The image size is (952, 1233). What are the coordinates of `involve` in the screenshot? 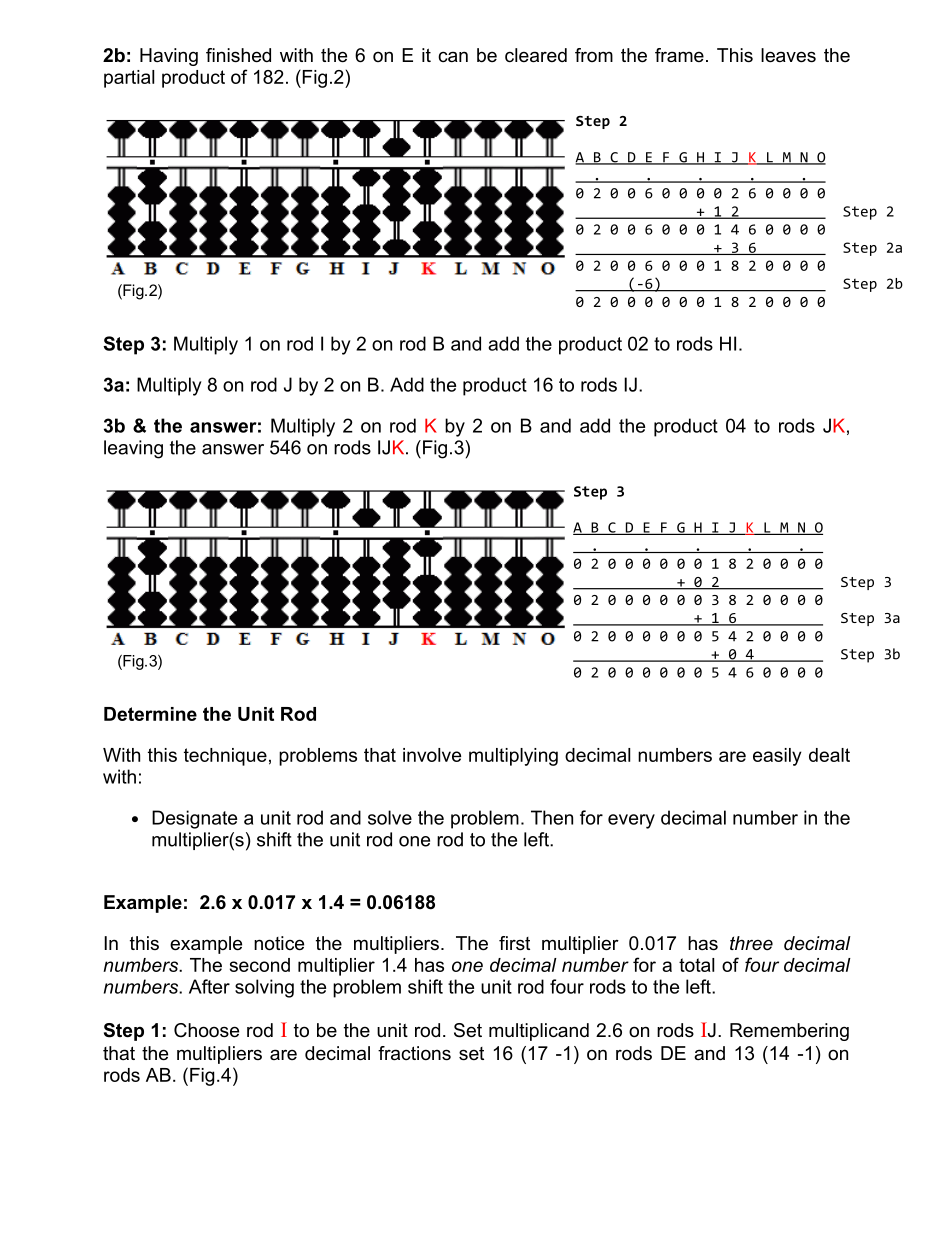 It's located at (432, 755).
